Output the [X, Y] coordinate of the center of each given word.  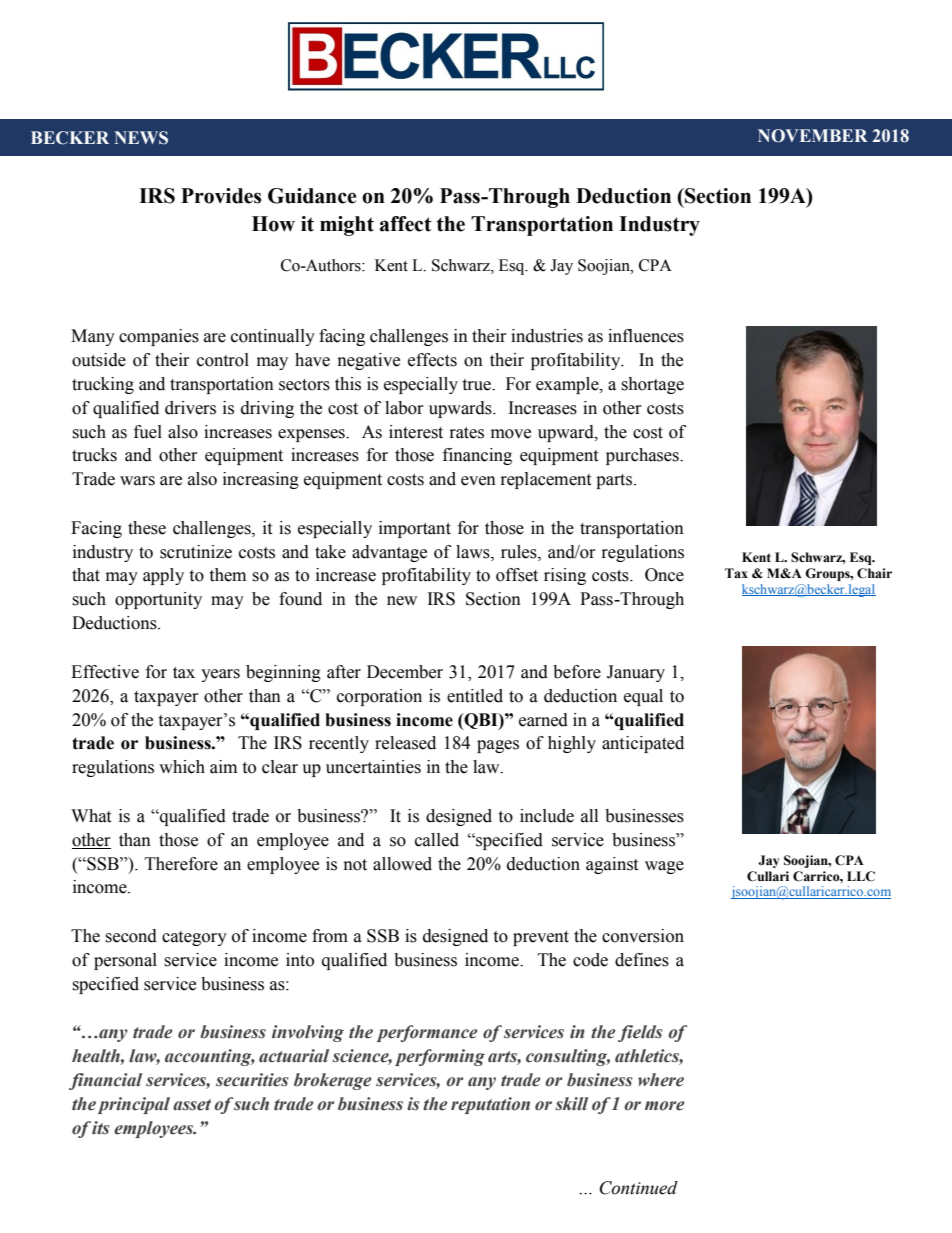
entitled [475, 696]
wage [664, 867]
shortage [652, 385]
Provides [221, 196]
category [194, 938]
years [220, 675]
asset [192, 1105]
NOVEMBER [813, 136]
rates [467, 433]
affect [405, 224]
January [636, 673]
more [665, 1106]
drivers [190, 408]
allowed [402, 864]
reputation [490, 1105]
